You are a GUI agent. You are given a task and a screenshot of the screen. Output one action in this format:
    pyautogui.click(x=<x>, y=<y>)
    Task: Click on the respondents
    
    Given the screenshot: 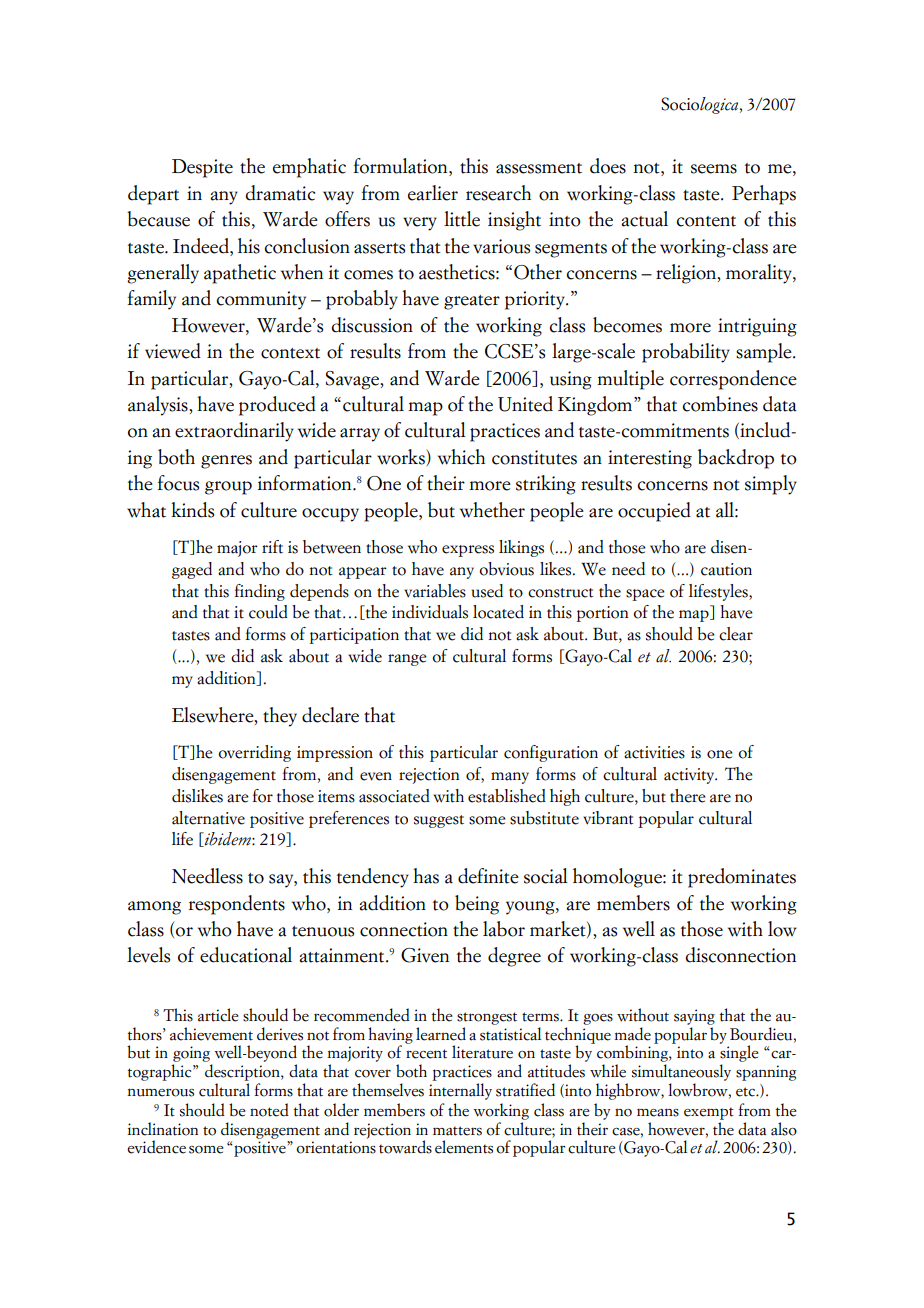 What is the action you would take?
    pyautogui.click(x=237, y=905)
